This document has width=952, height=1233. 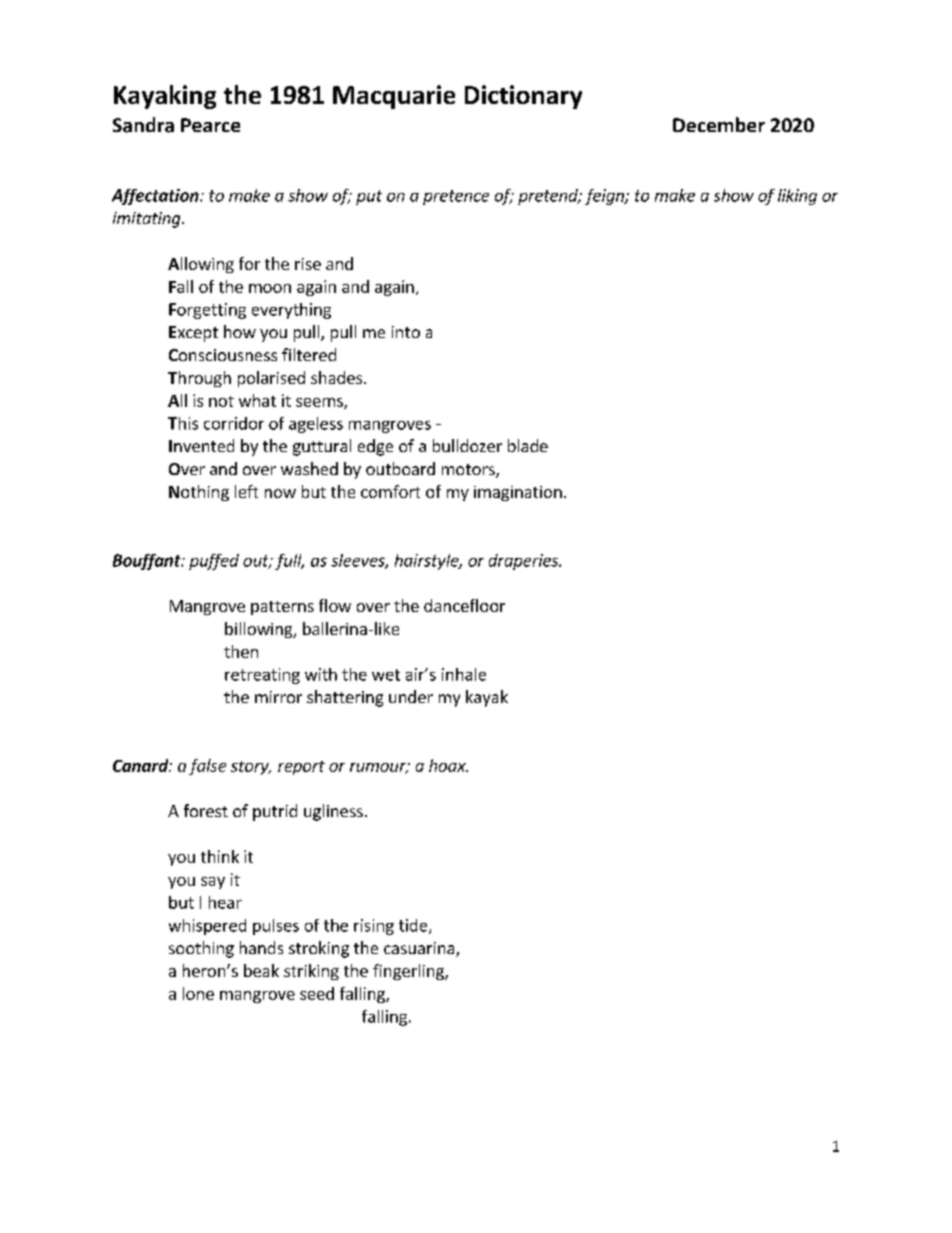 I want to click on soothing, so click(x=201, y=949).
